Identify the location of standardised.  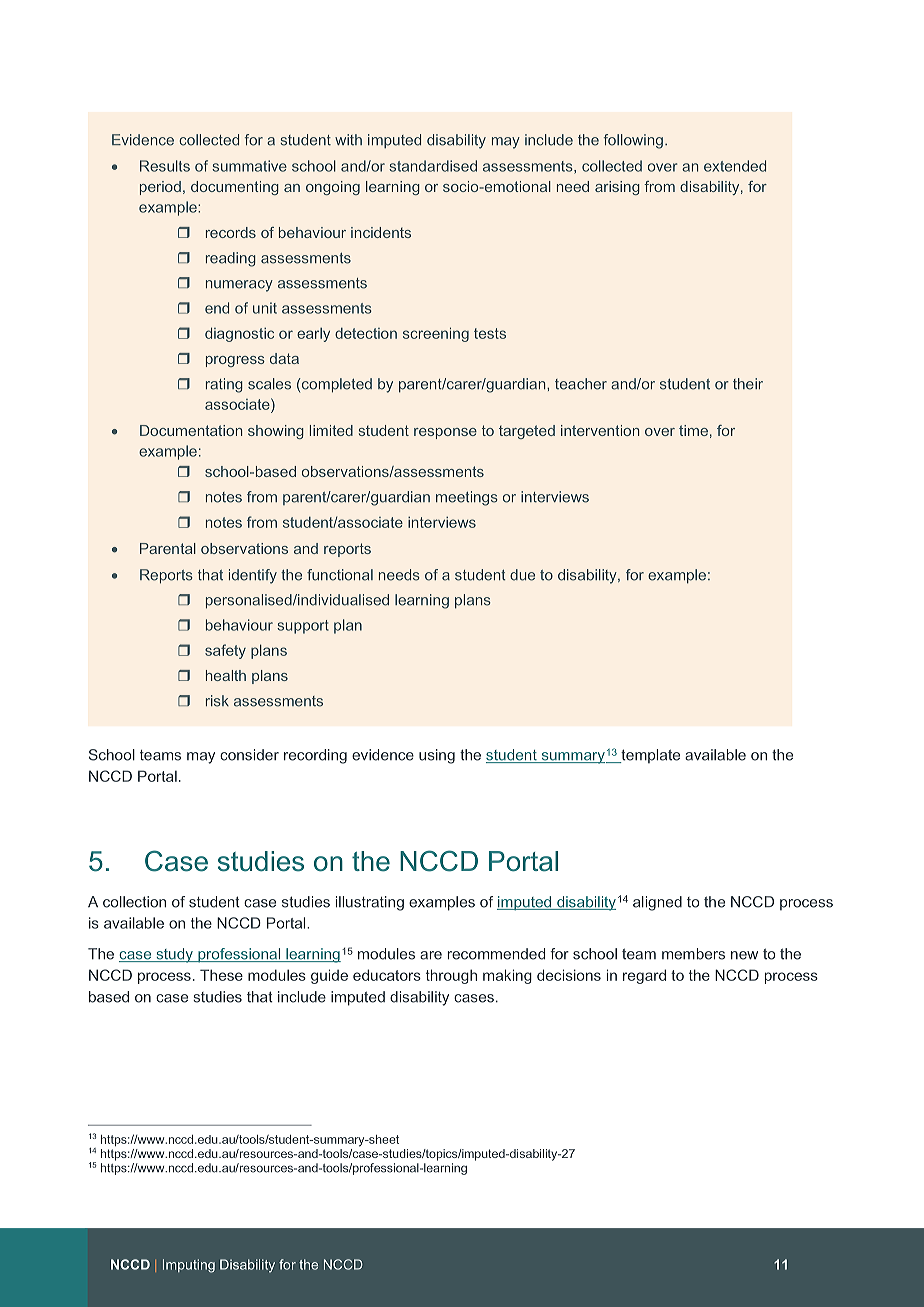
(433, 166).
